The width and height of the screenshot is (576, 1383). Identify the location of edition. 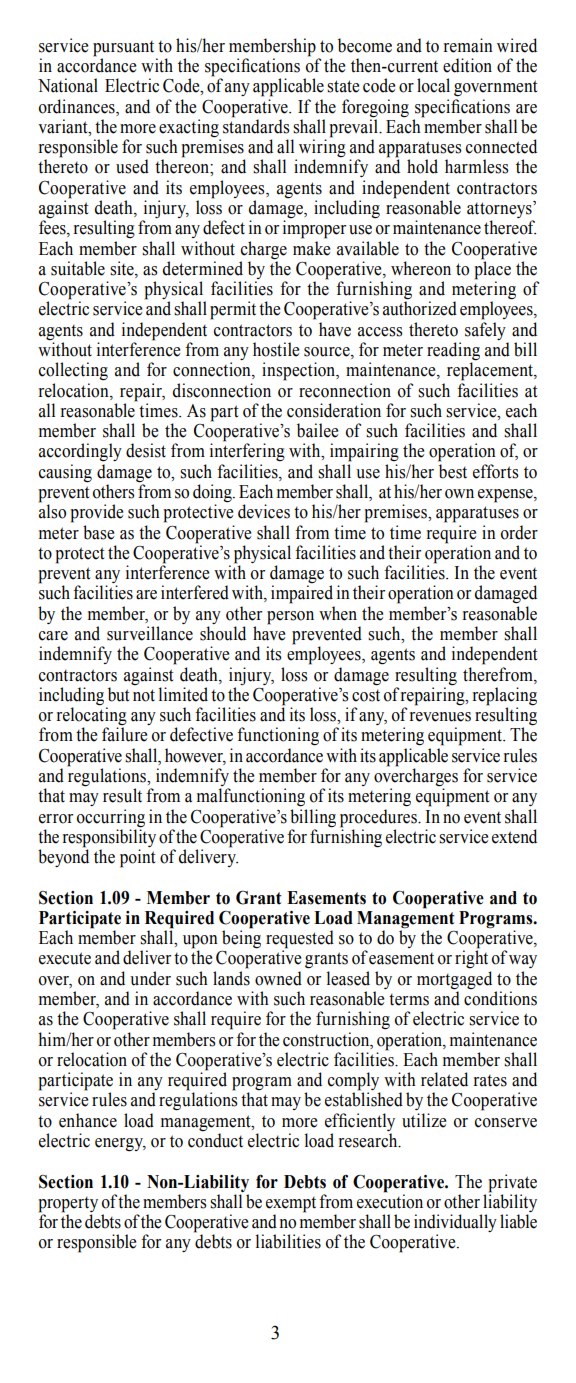
(467, 65).
